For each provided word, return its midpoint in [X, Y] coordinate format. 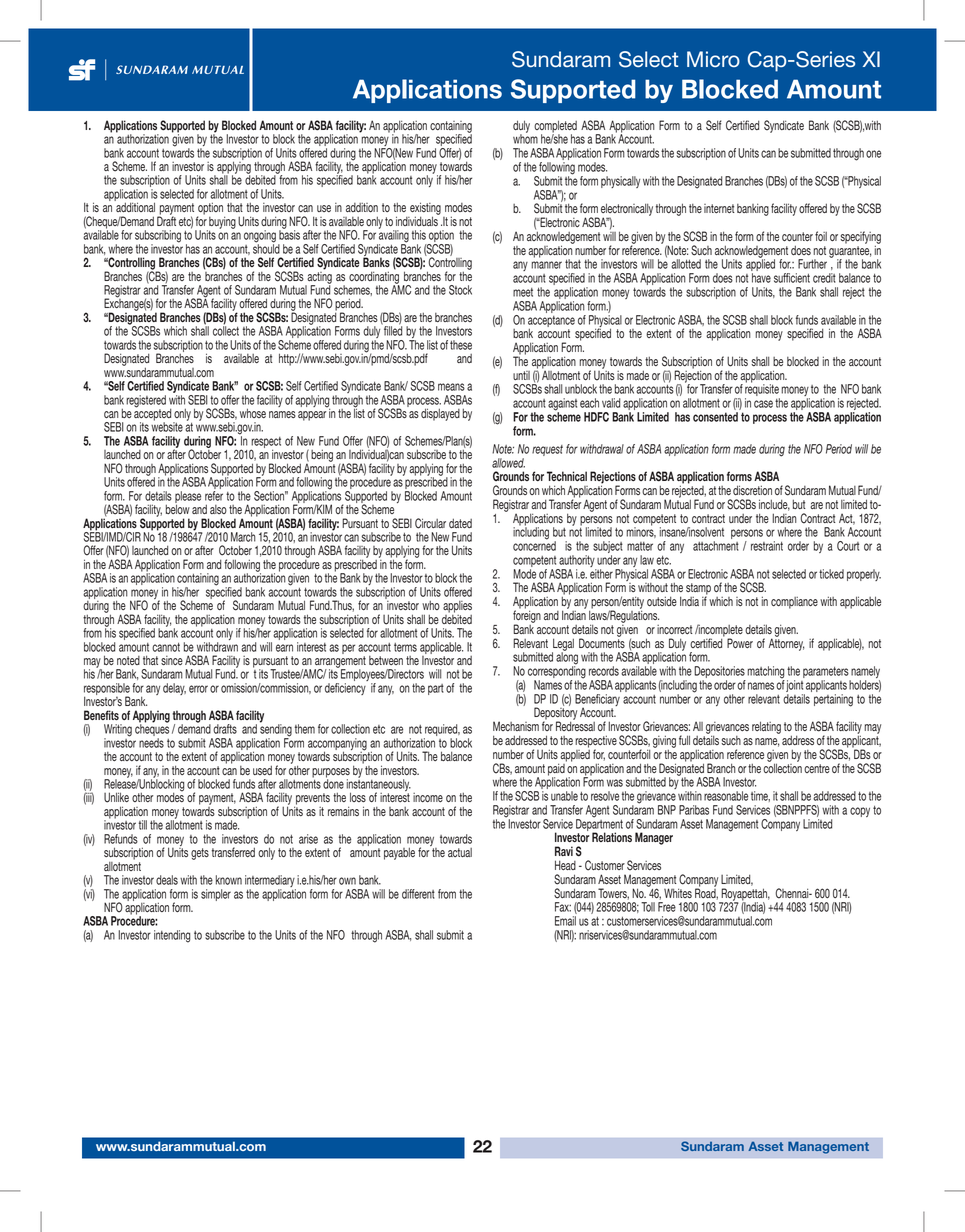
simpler [216, 895]
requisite [762, 390]
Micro [713, 59]
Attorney [786, 643]
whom [525, 138]
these [461, 345]
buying [222, 222]
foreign [527, 616]
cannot [166, 647]
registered [146, 401]
